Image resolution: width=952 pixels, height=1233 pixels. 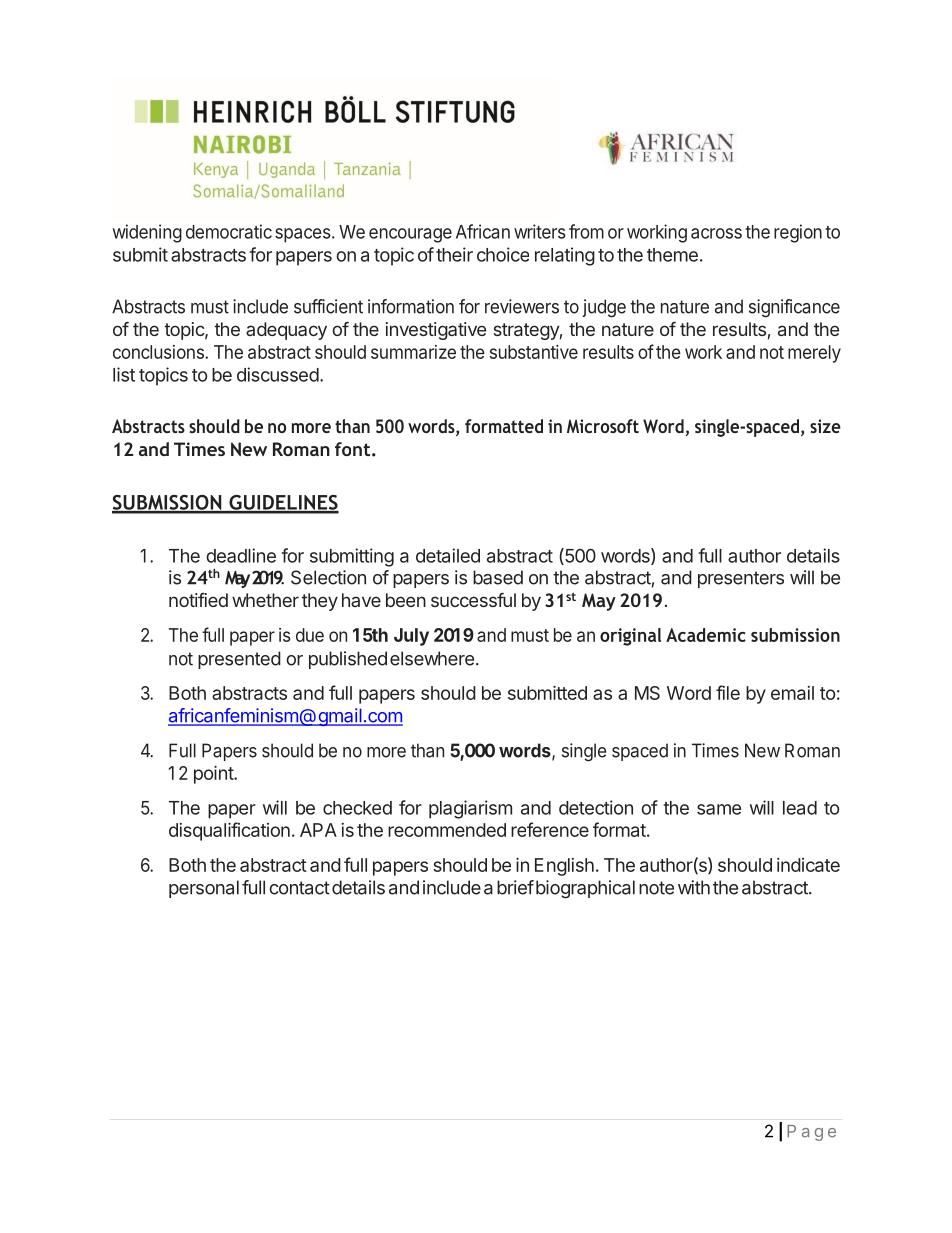 I want to click on font, so click(x=352, y=449).
